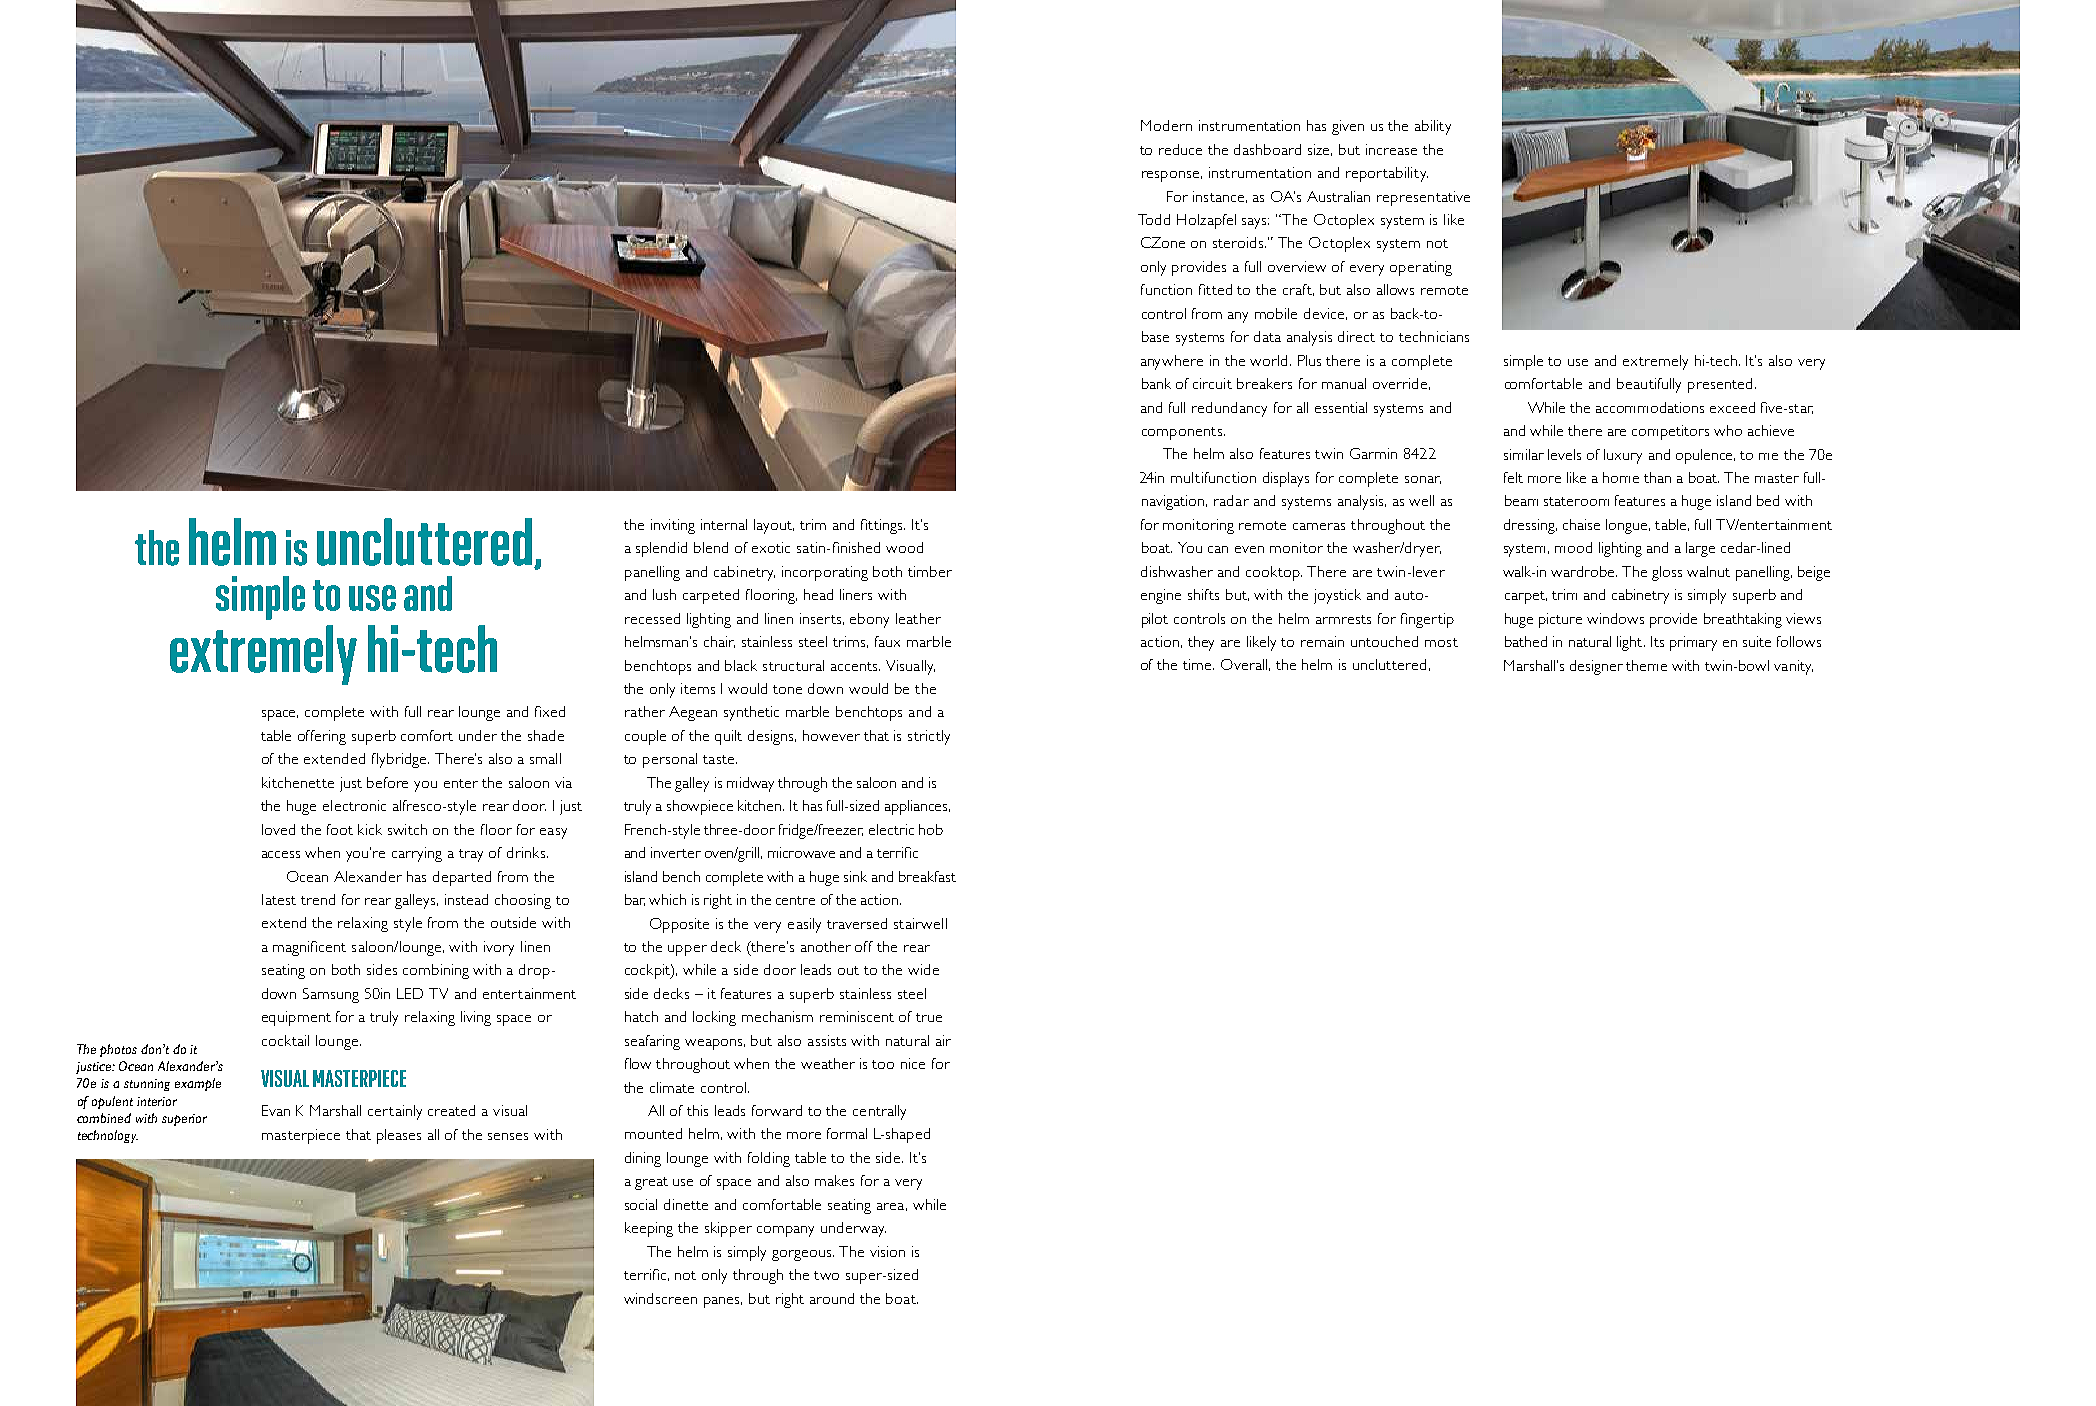 This screenshot has height=1406, width=2096. What do you see at coordinates (832, 1298) in the screenshot?
I see `around` at bounding box center [832, 1298].
